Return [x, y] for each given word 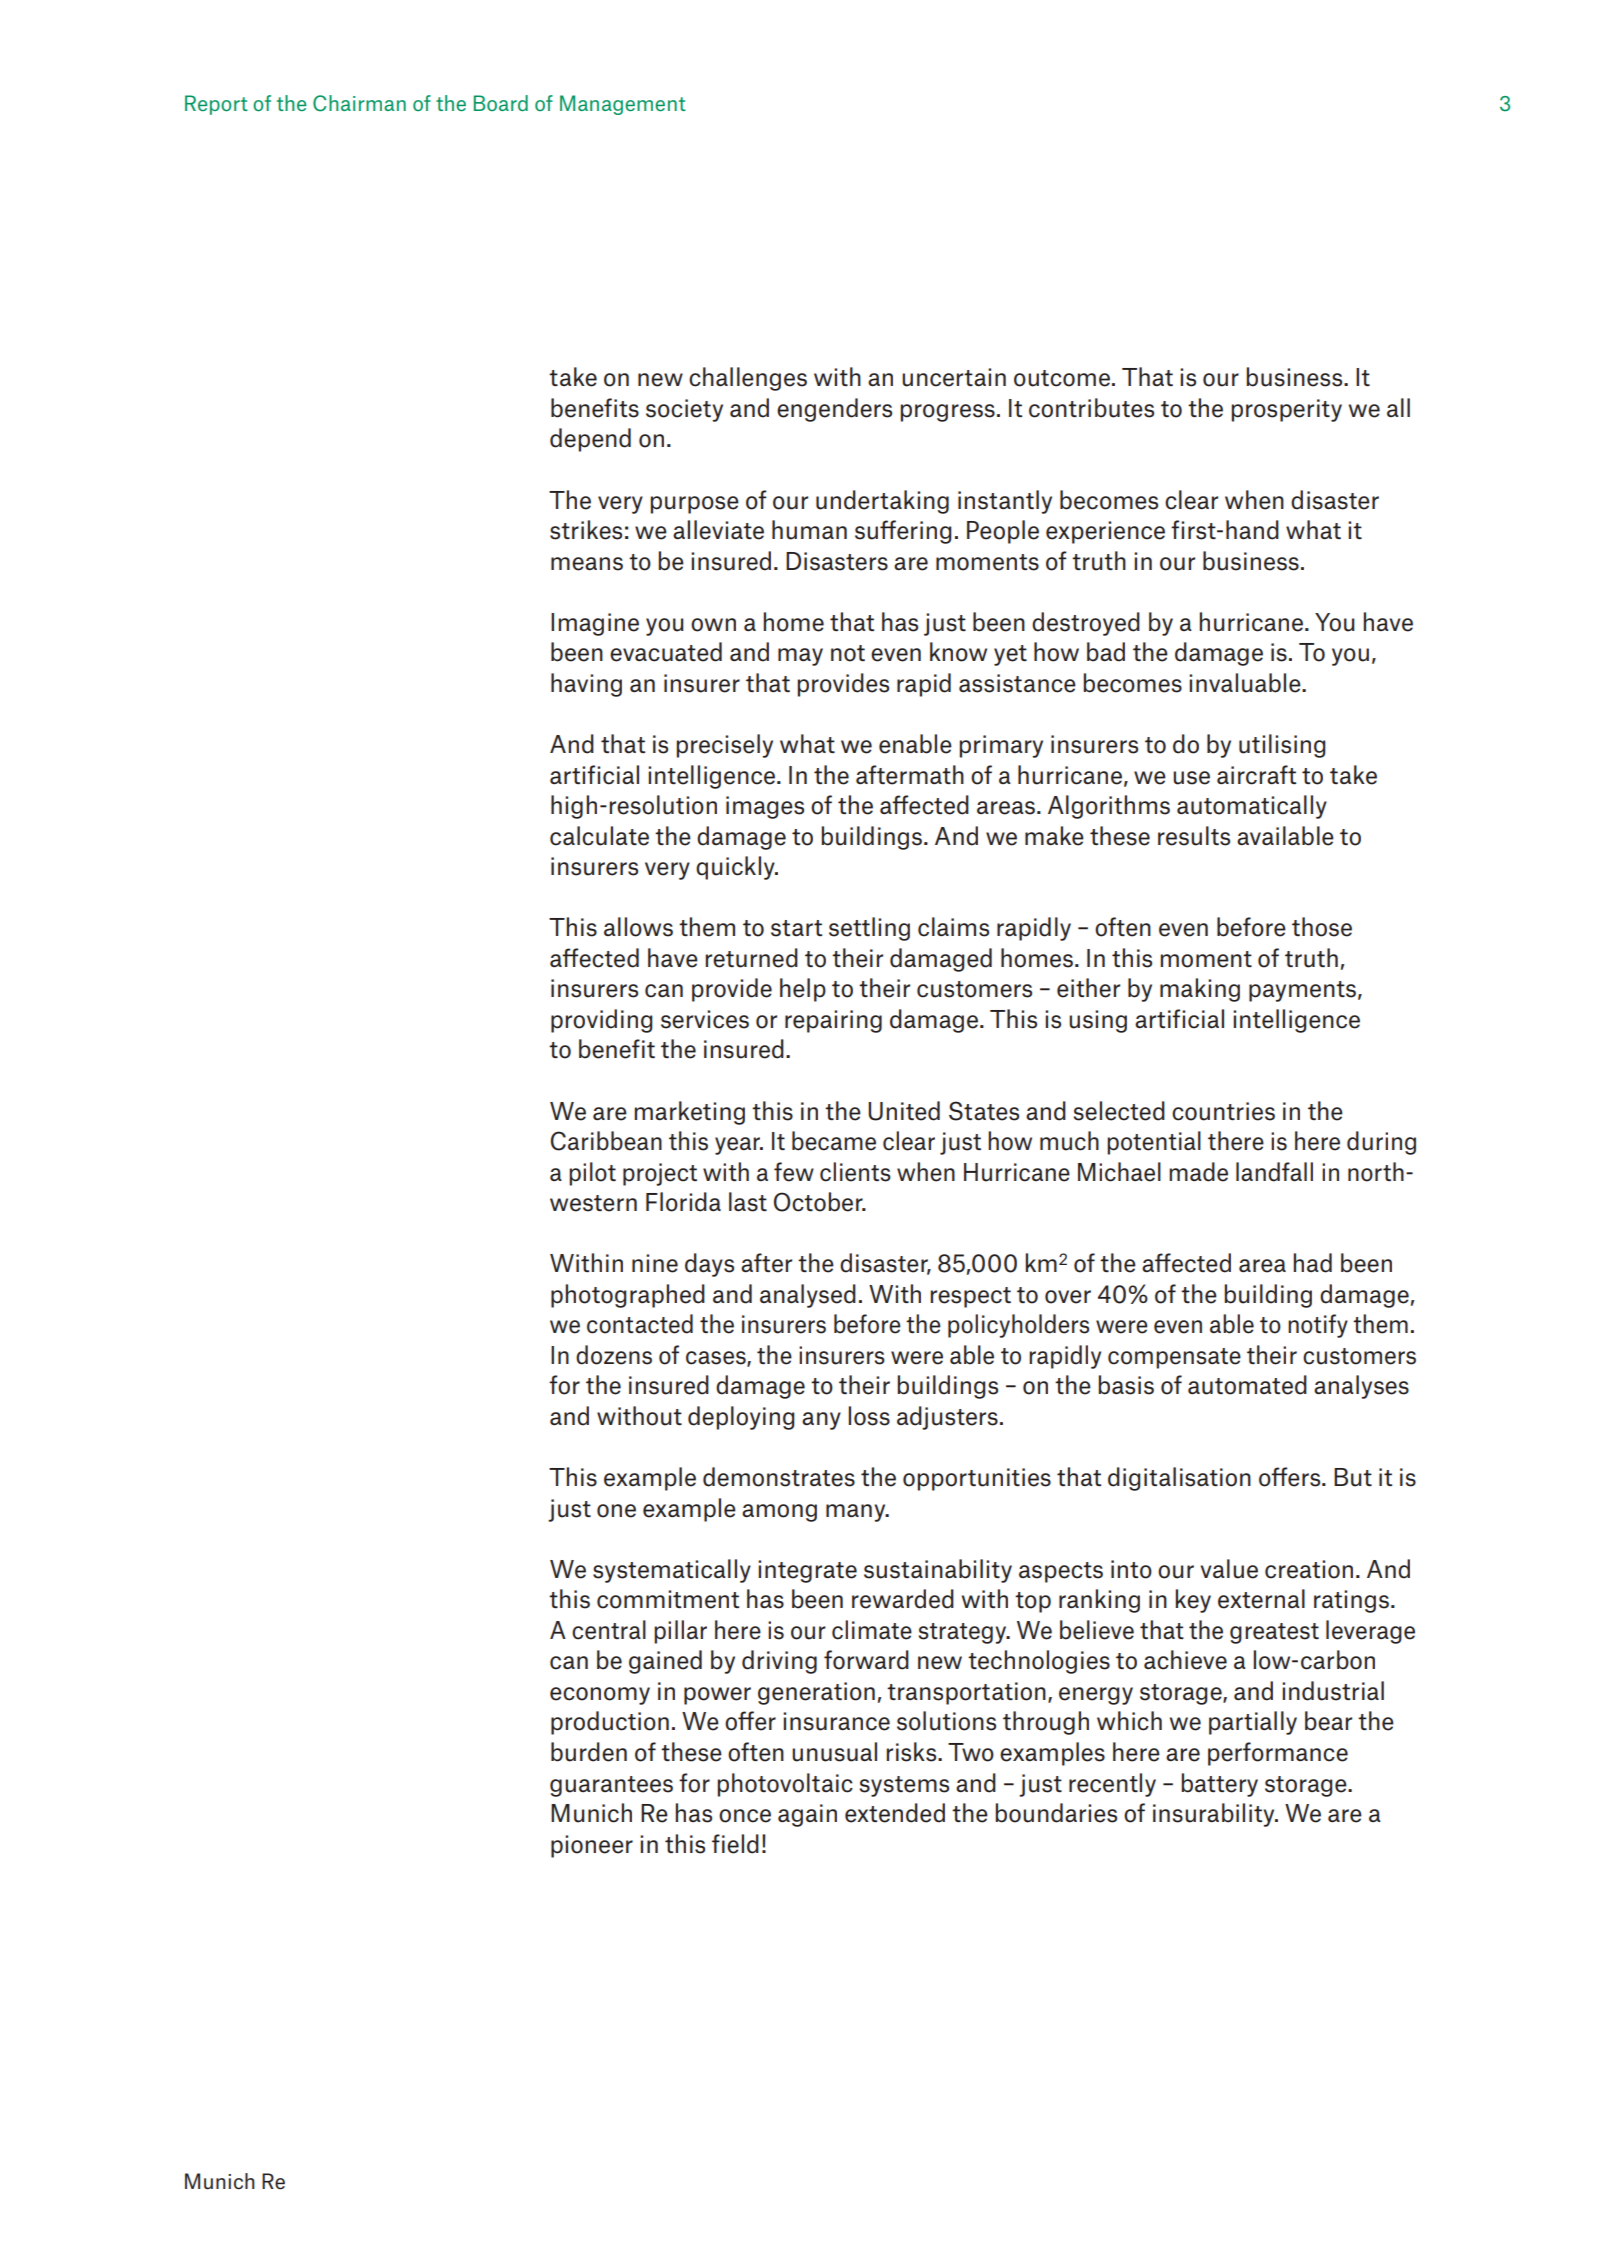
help [803, 990]
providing [602, 1021]
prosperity [1286, 410]
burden [589, 1752]
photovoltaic [785, 1785]
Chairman [359, 103]
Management [623, 105]
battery [1219, 1785]
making [1200, 990]
